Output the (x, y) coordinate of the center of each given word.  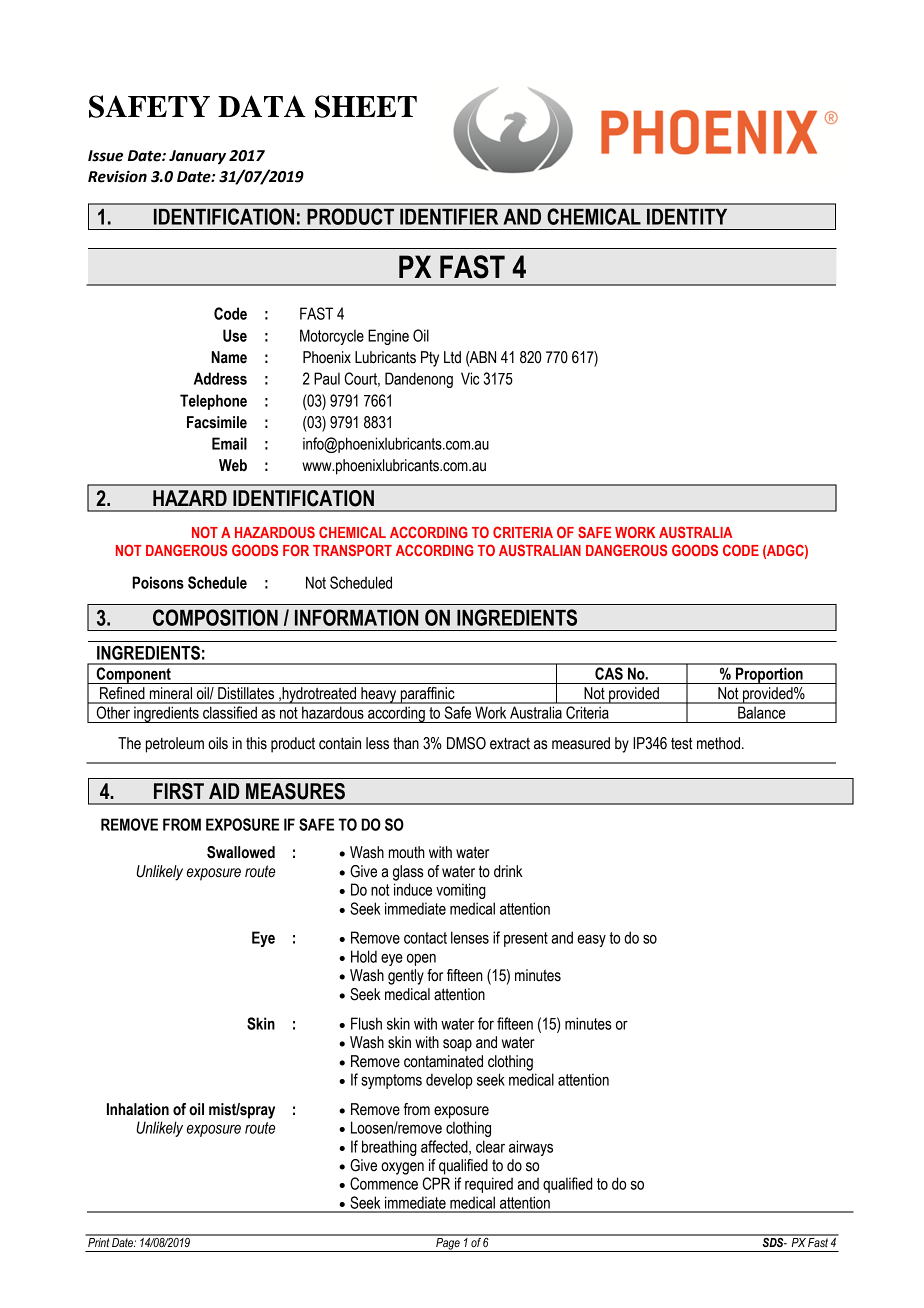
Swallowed (241, 852)
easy (591, 940)
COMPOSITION (215, 617)
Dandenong (419, 380)
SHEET (366, 106)
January (197, 157)
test (682, 743)
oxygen (402, 1168)
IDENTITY (687, 217)
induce (413, 889)
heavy (379, 695)
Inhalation (138, 1109)
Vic (470, 378)
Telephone (213, 402)
